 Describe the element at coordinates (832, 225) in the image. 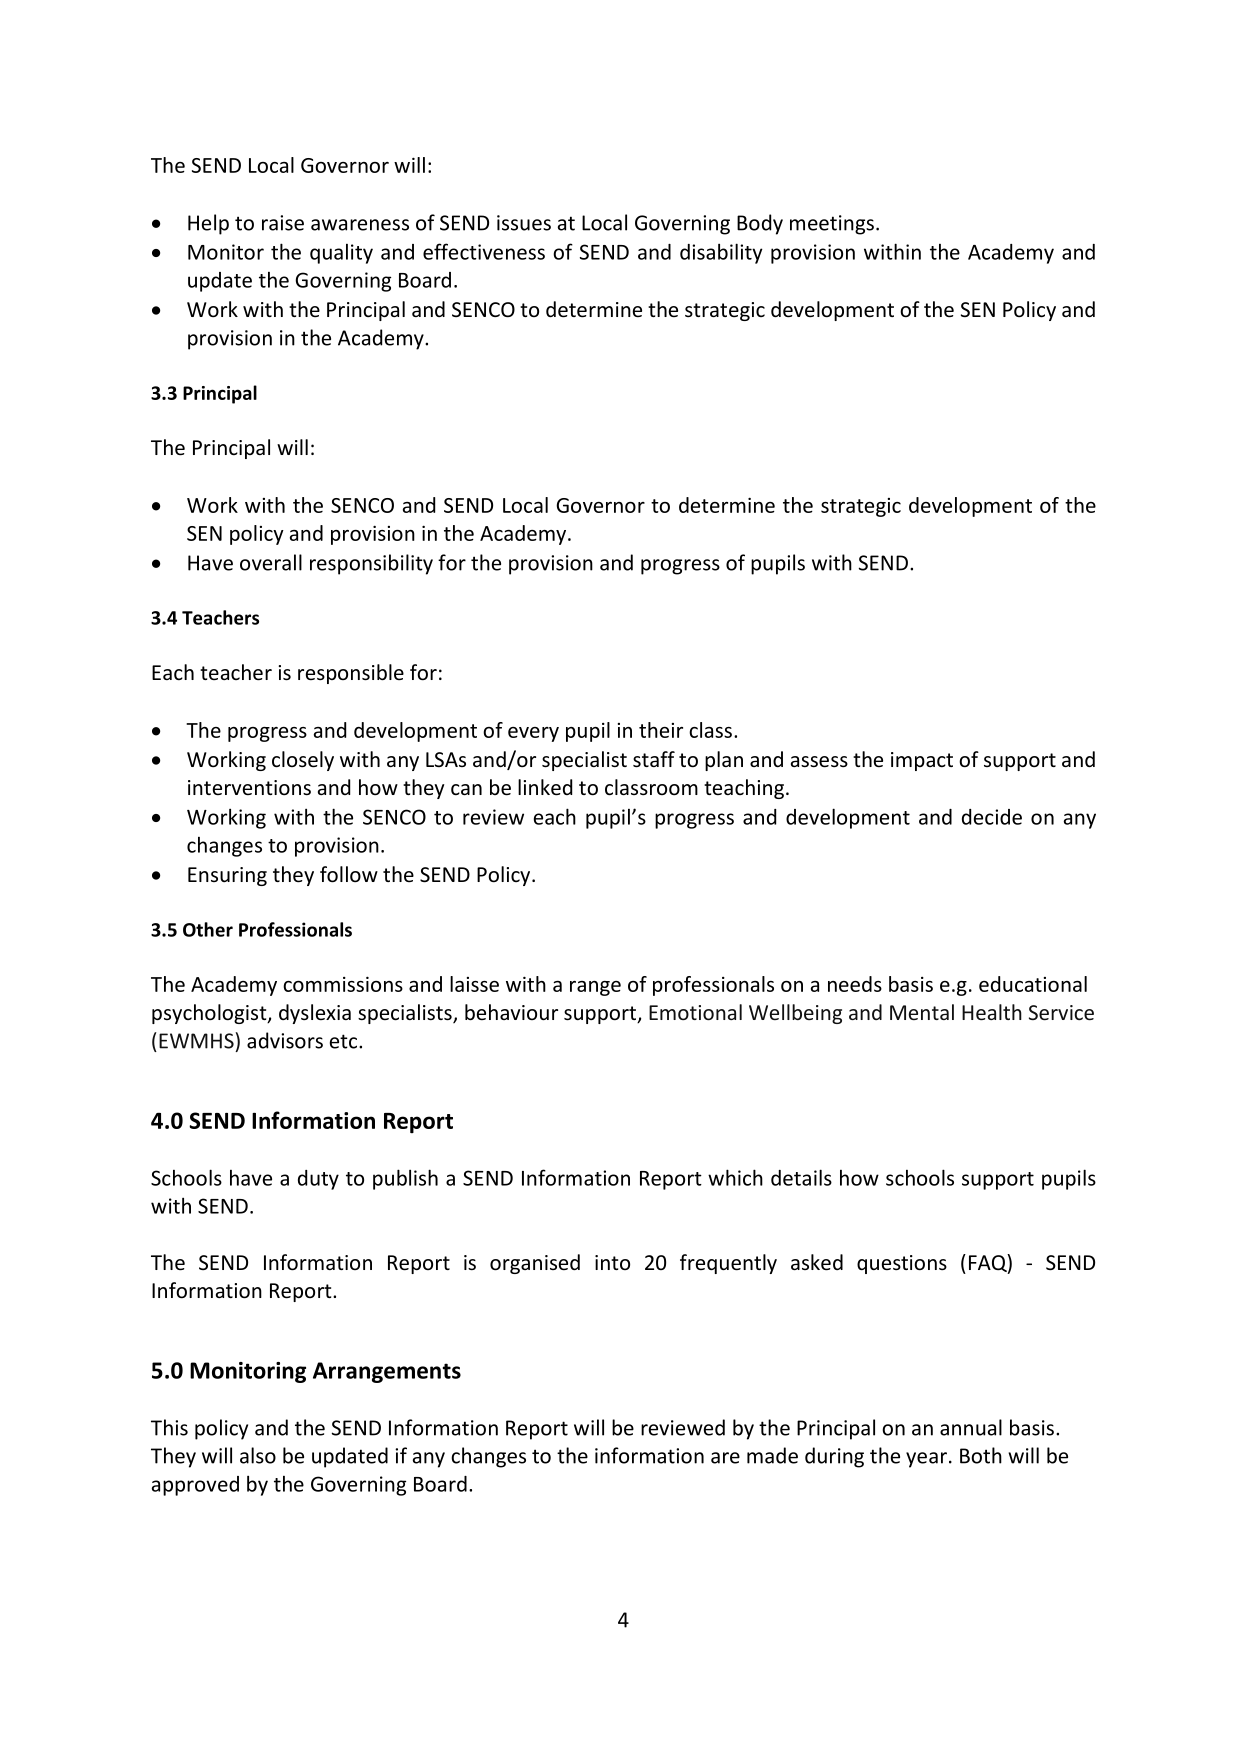

I see `meetings` at that location.
